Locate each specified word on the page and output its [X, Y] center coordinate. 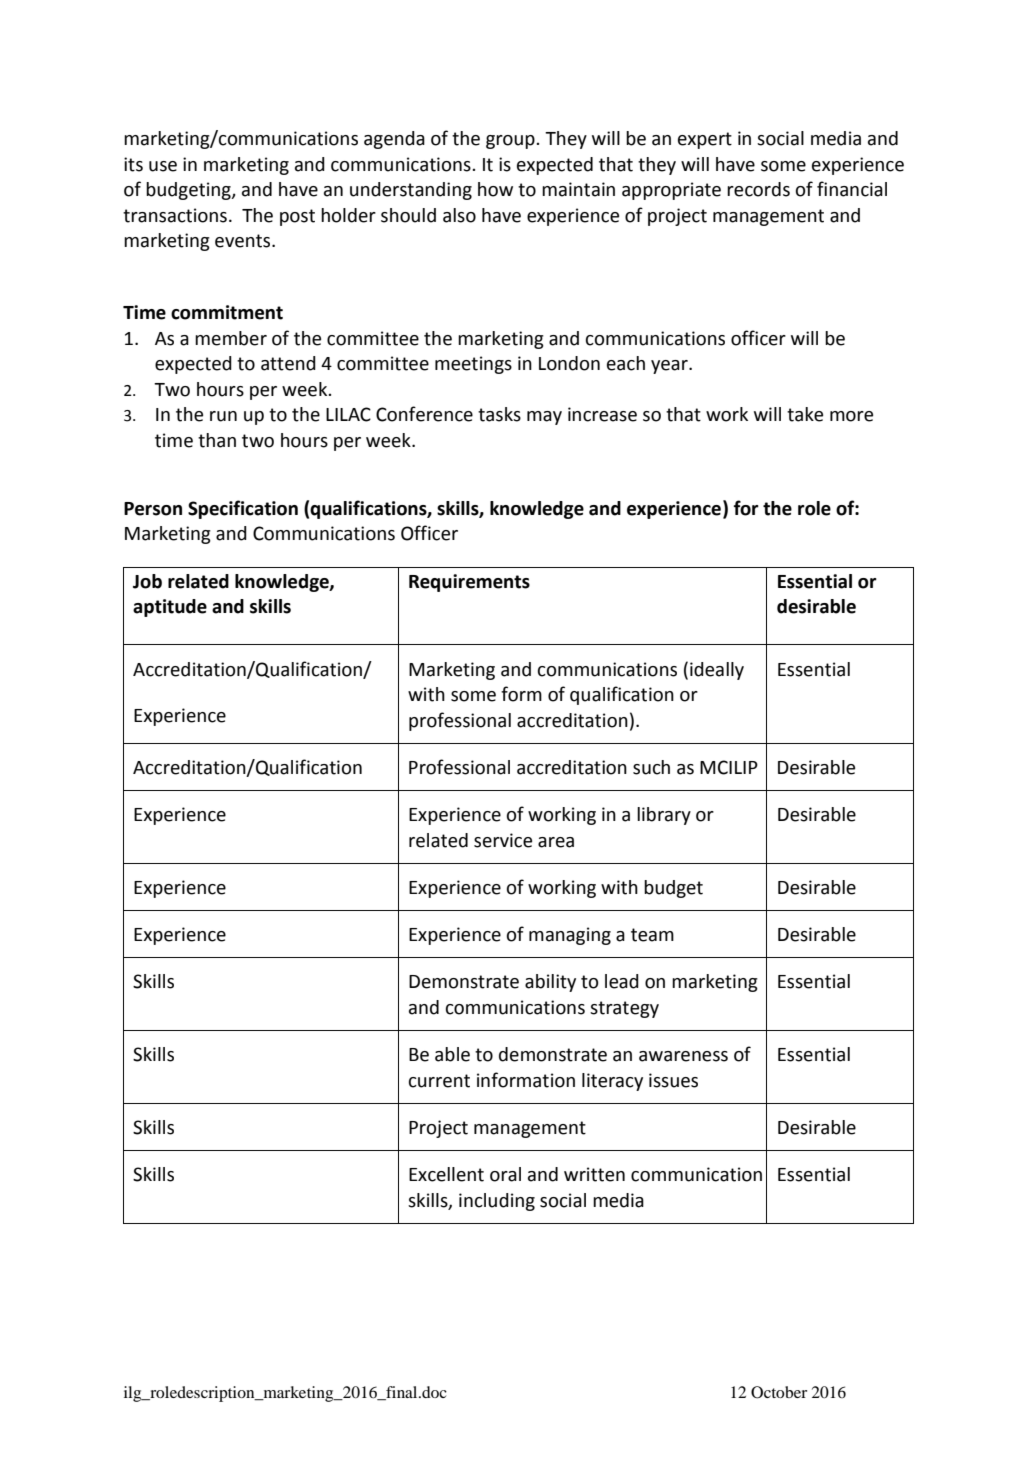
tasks [499, 414]
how [495, 189]
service [503, 840]
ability [550, 983]
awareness [683, 1056]
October [779, 1392]
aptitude [170, 608]
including [497, 1202]
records [758, 189]
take [805, 414]
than [217, 440]
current [439, 1081]
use [163, 166]
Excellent [446, 1174]
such [651, 767]
